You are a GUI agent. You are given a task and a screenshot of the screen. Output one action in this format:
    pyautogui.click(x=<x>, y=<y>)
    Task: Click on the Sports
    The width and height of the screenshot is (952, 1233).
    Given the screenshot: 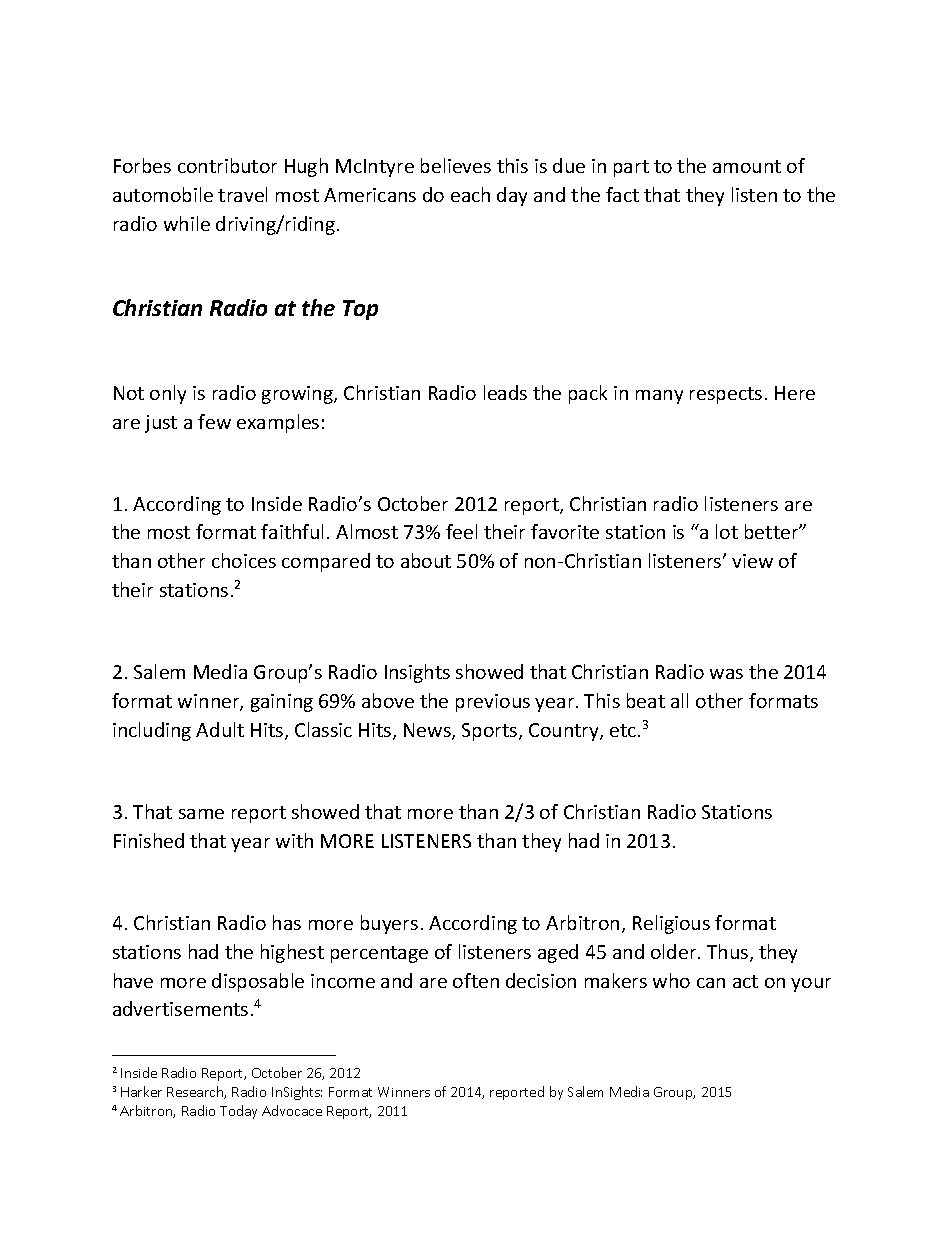 What is the action you would take?
    pyautogui.click(x=491, y=732)
